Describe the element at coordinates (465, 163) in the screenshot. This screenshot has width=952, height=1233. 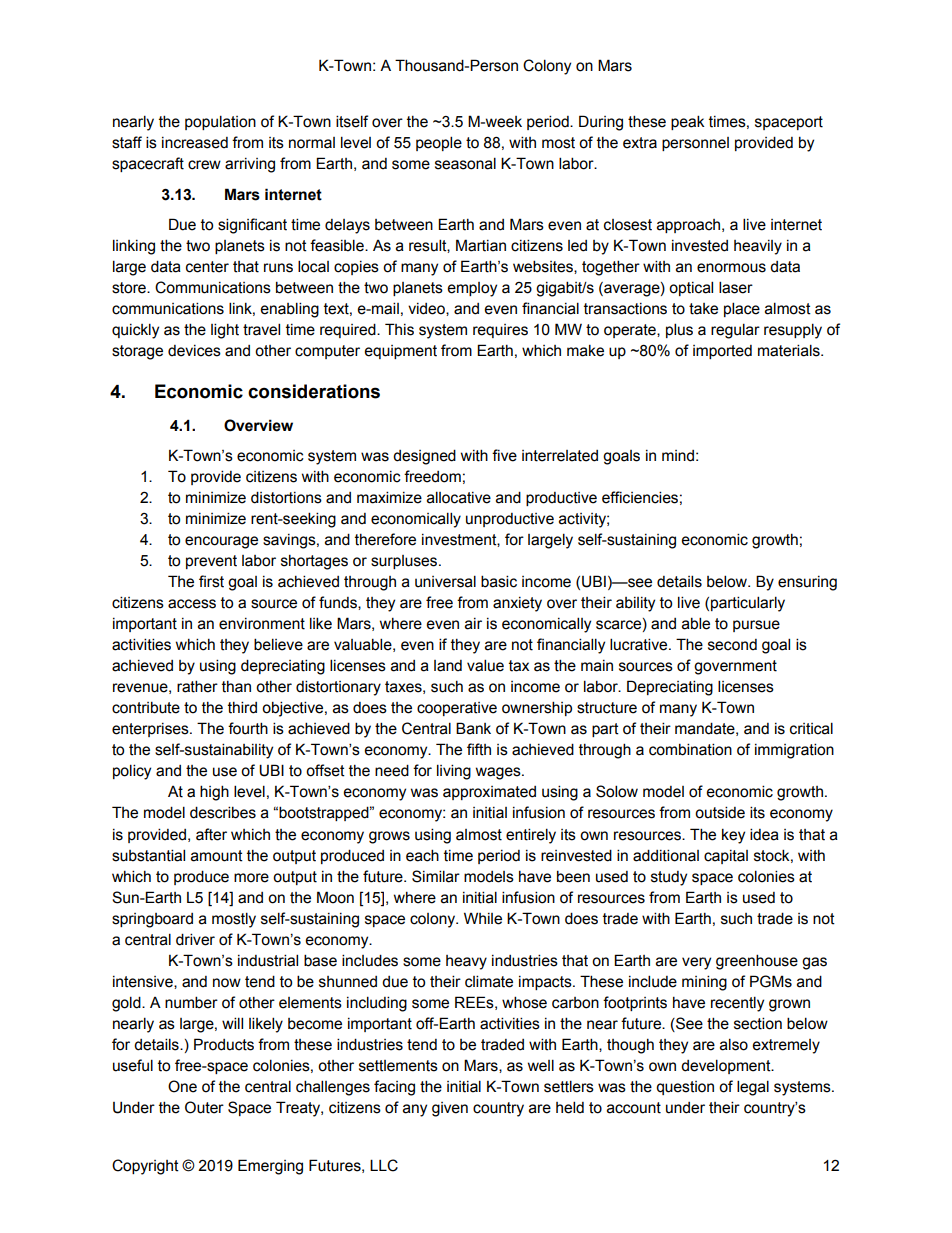
I see `seasonal` at that location.
